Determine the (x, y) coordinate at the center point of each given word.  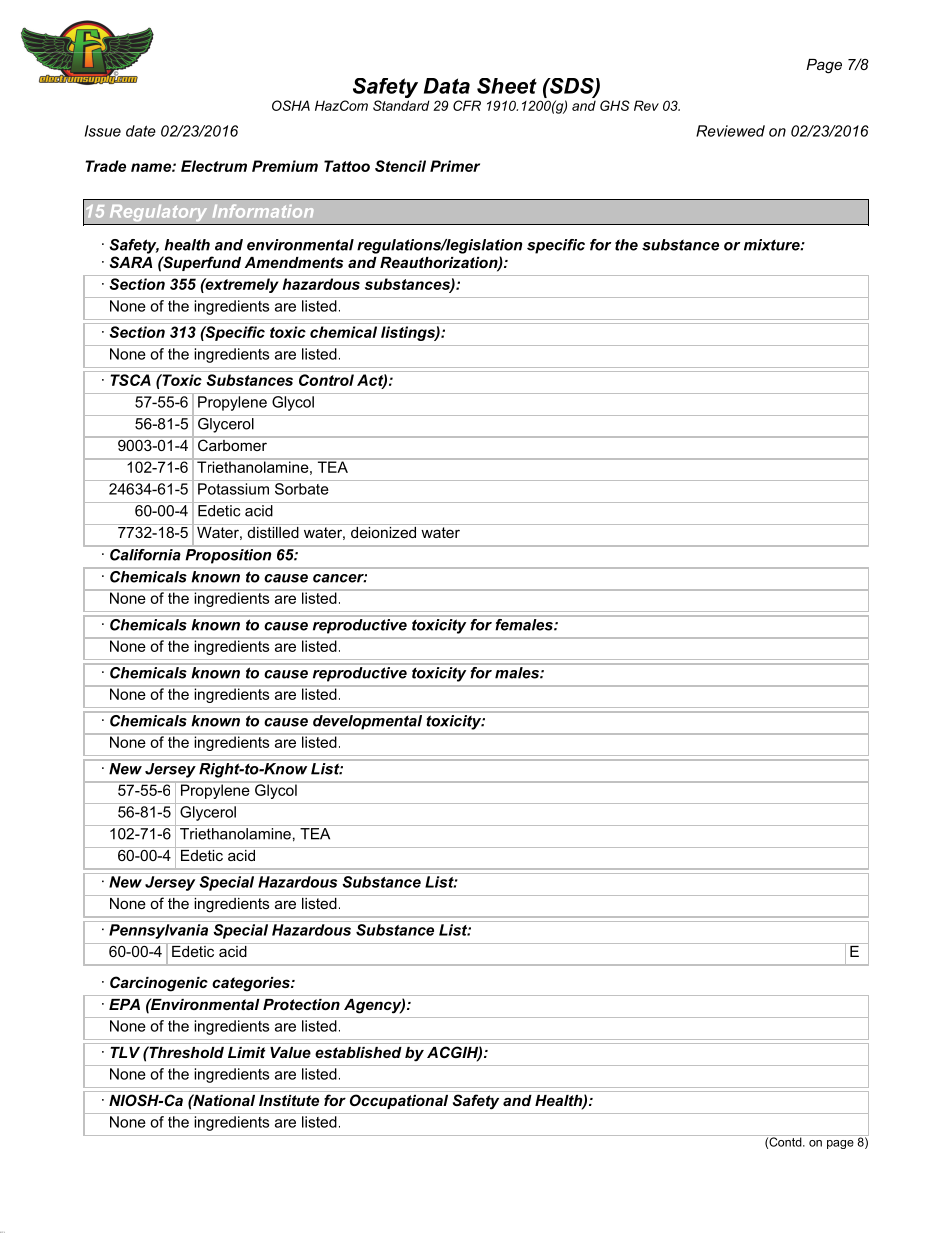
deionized (384, 531)
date (141, 131)
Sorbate (302, 489)
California (145, 553)
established (358, 1052)
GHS (615, 105)
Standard (401, 105)
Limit (247, 1052)
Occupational (399, 1101)
